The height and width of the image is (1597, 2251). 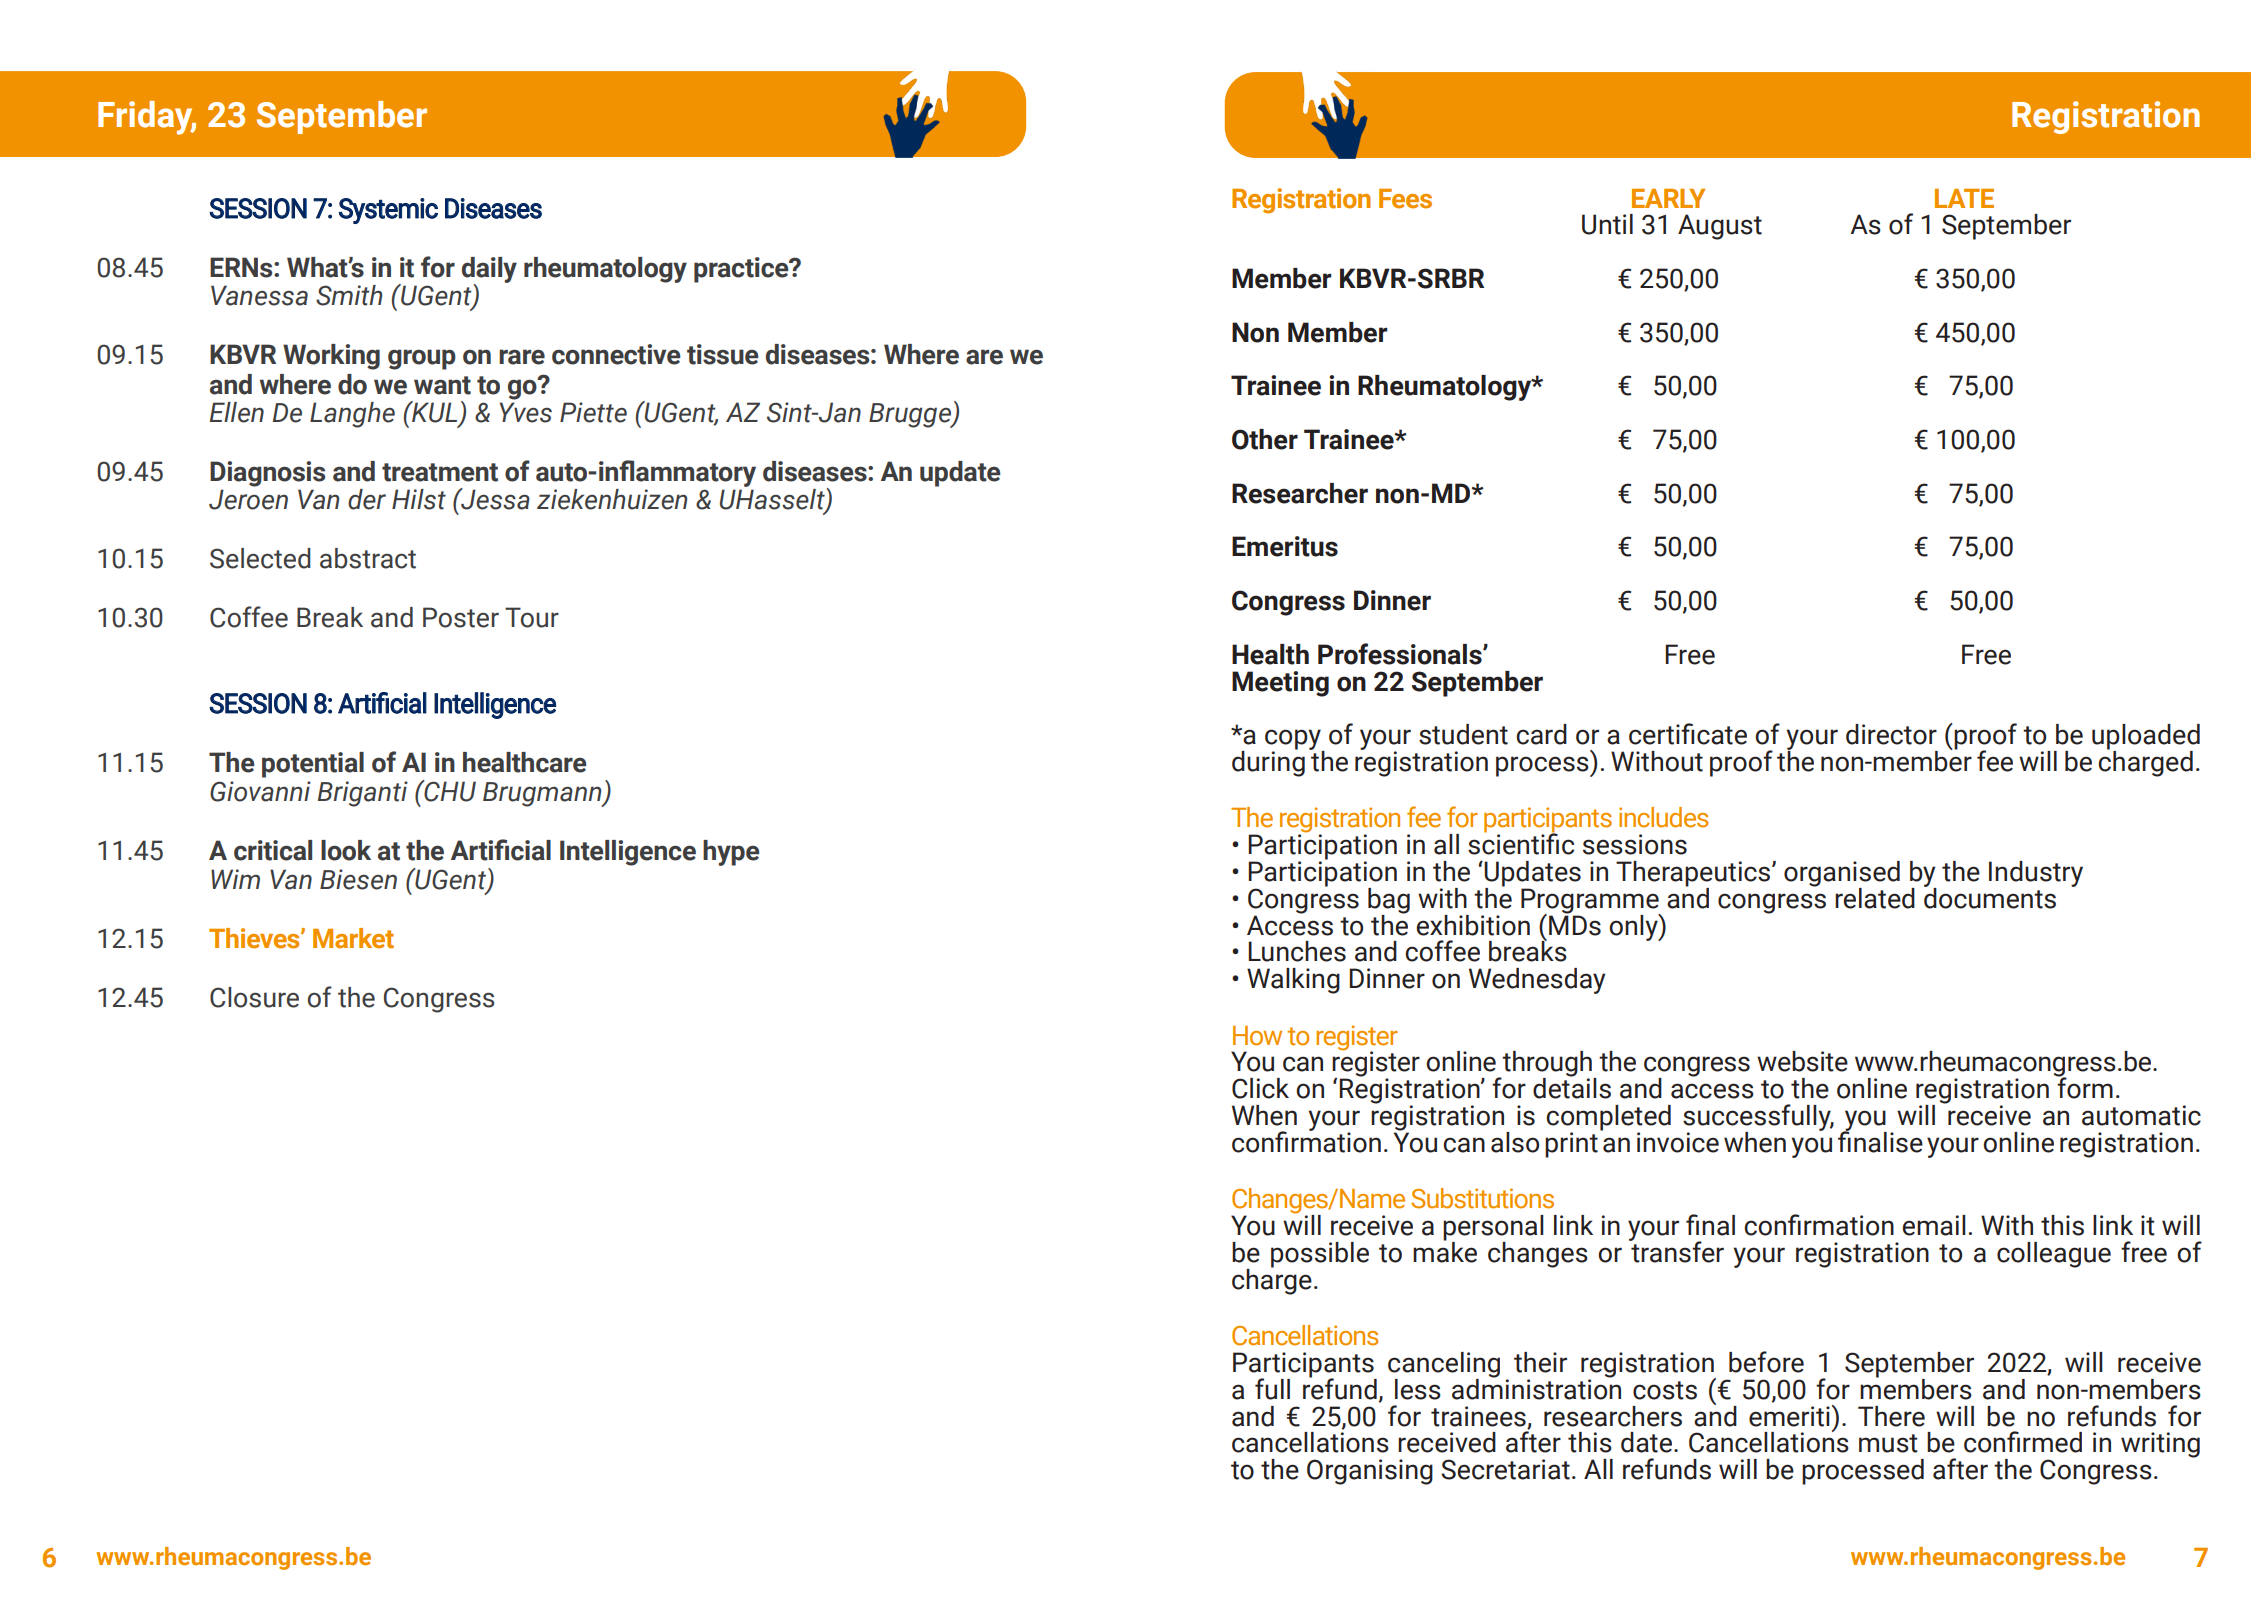 What do you see at coordinates (1405, 199) in the image?
I see `Fees` at bounding box center [1405, 199].
